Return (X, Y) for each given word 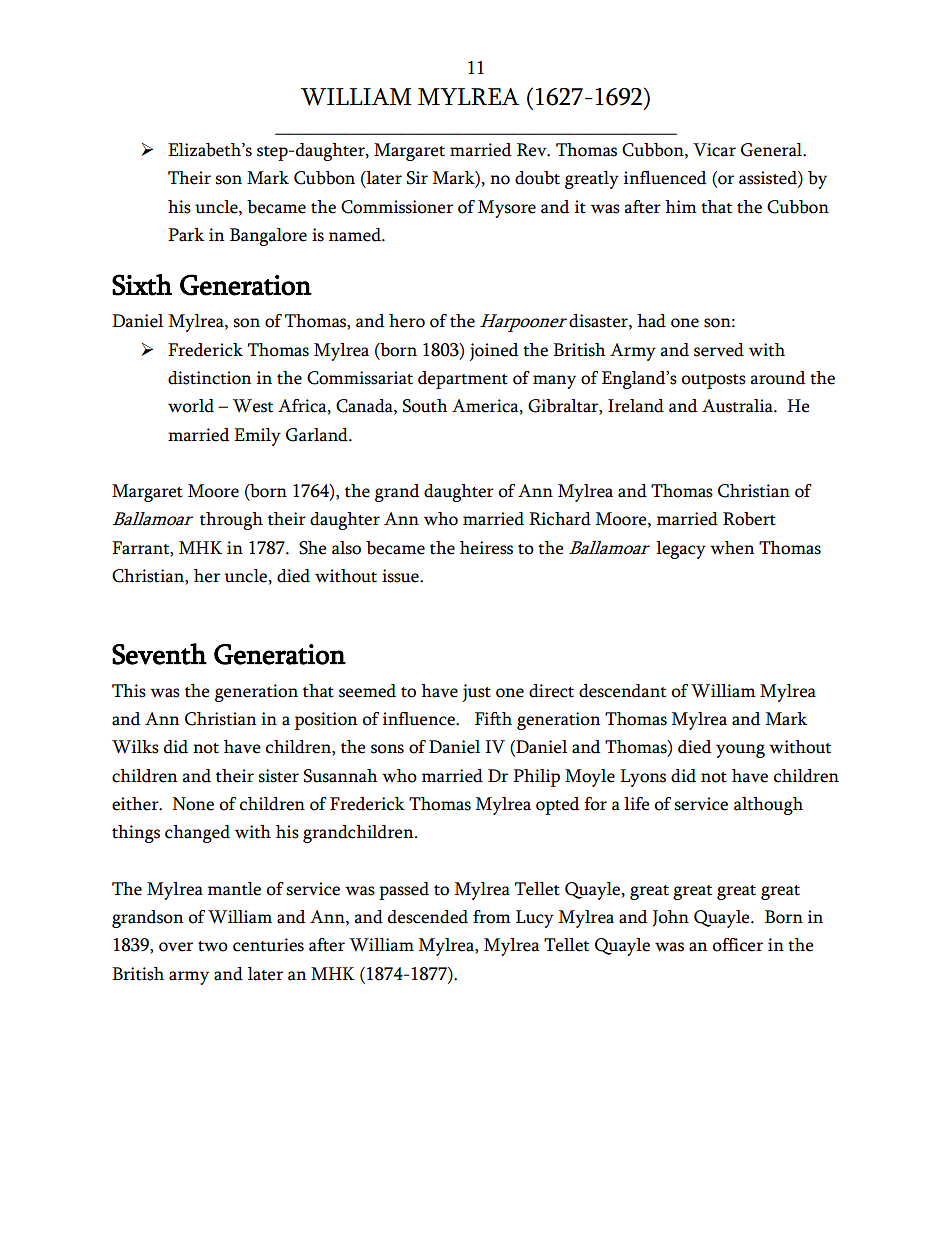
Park (186, 235)
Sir (417, 178)
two (213, 946)
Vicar (714, 150)
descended (428, 917)
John (670, 918)
